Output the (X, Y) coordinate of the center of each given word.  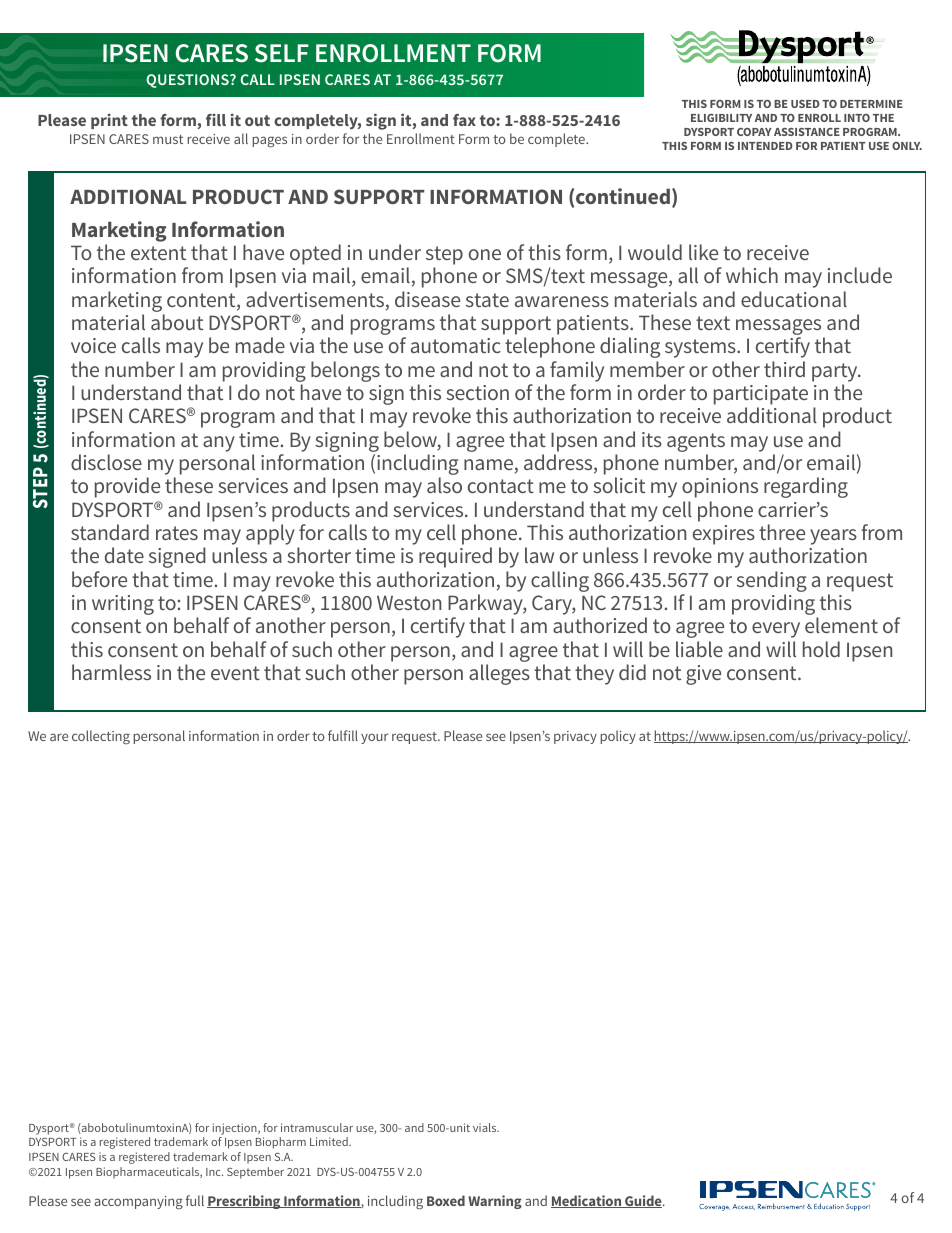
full (195, 1200)
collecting (101, 737)
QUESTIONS (188, 81)
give (703, 675)
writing (123, 605)
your (374, 738)
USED (805, 104)
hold (821, 649)
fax (464, 120)
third (784, 369)
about (177, 322)
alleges (499, 674)
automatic (456, 345)
